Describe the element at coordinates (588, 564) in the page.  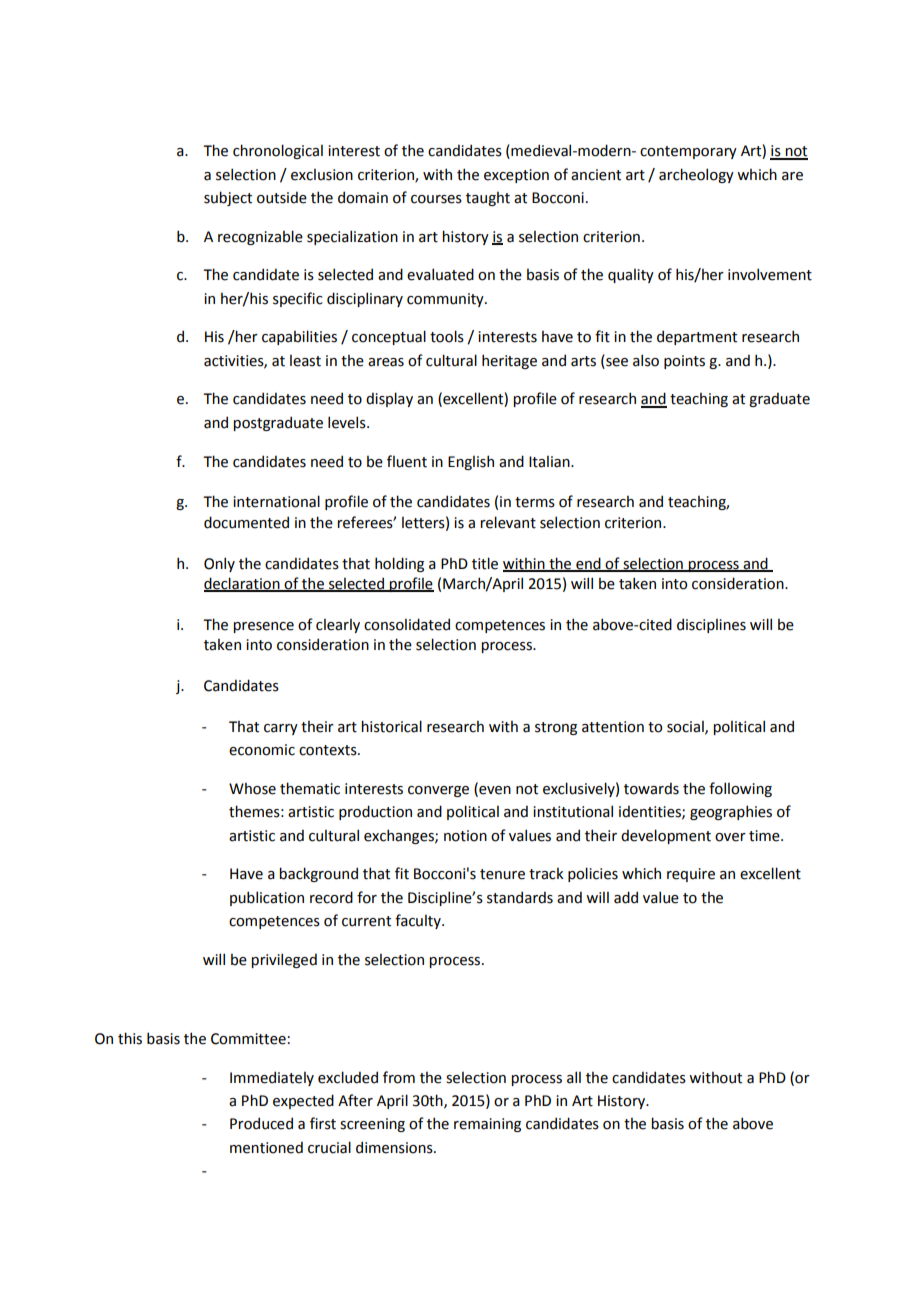
I see `end` at that location.
